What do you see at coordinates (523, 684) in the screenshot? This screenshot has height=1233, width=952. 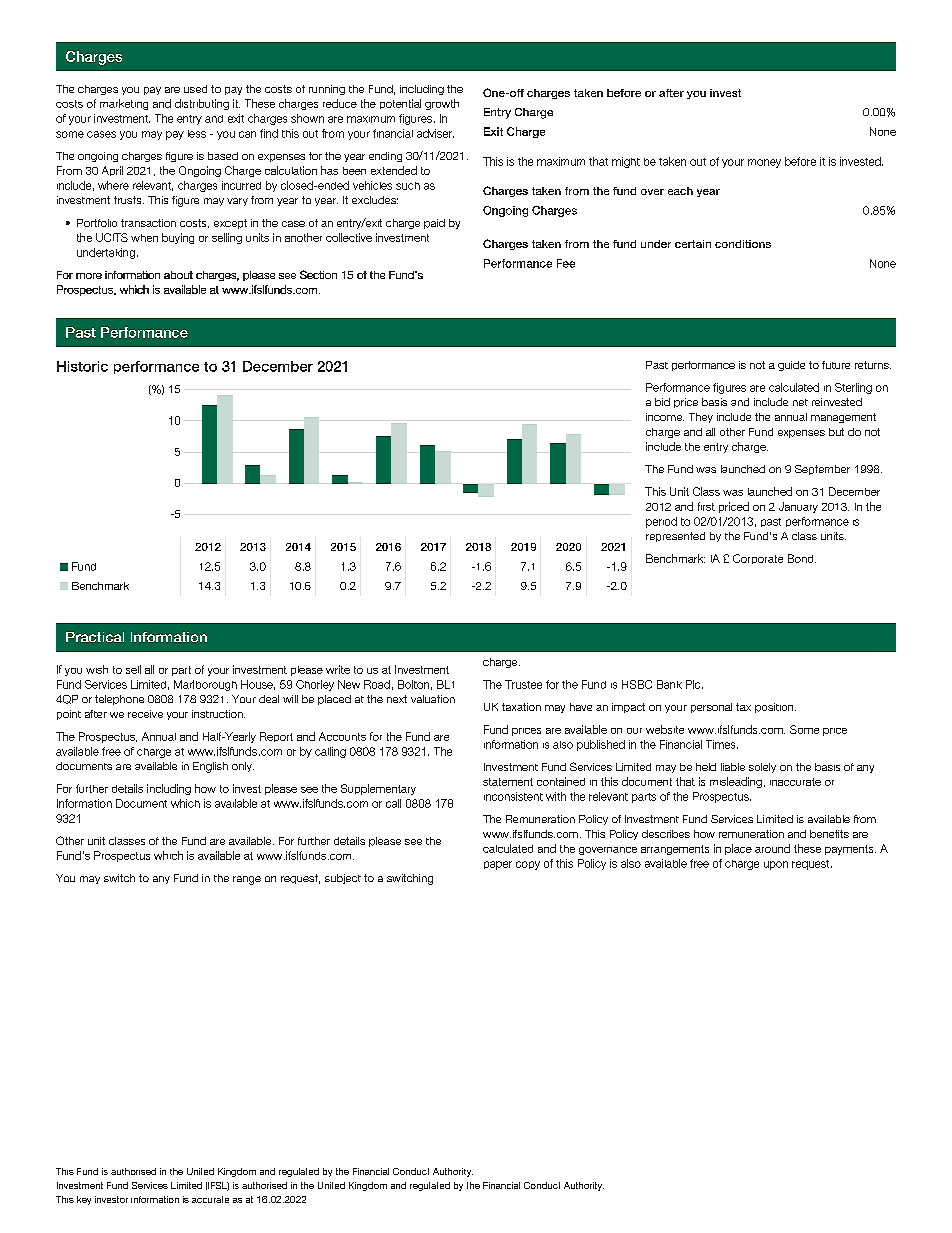 I see `Trustee` at bounding box center [523, 684].
